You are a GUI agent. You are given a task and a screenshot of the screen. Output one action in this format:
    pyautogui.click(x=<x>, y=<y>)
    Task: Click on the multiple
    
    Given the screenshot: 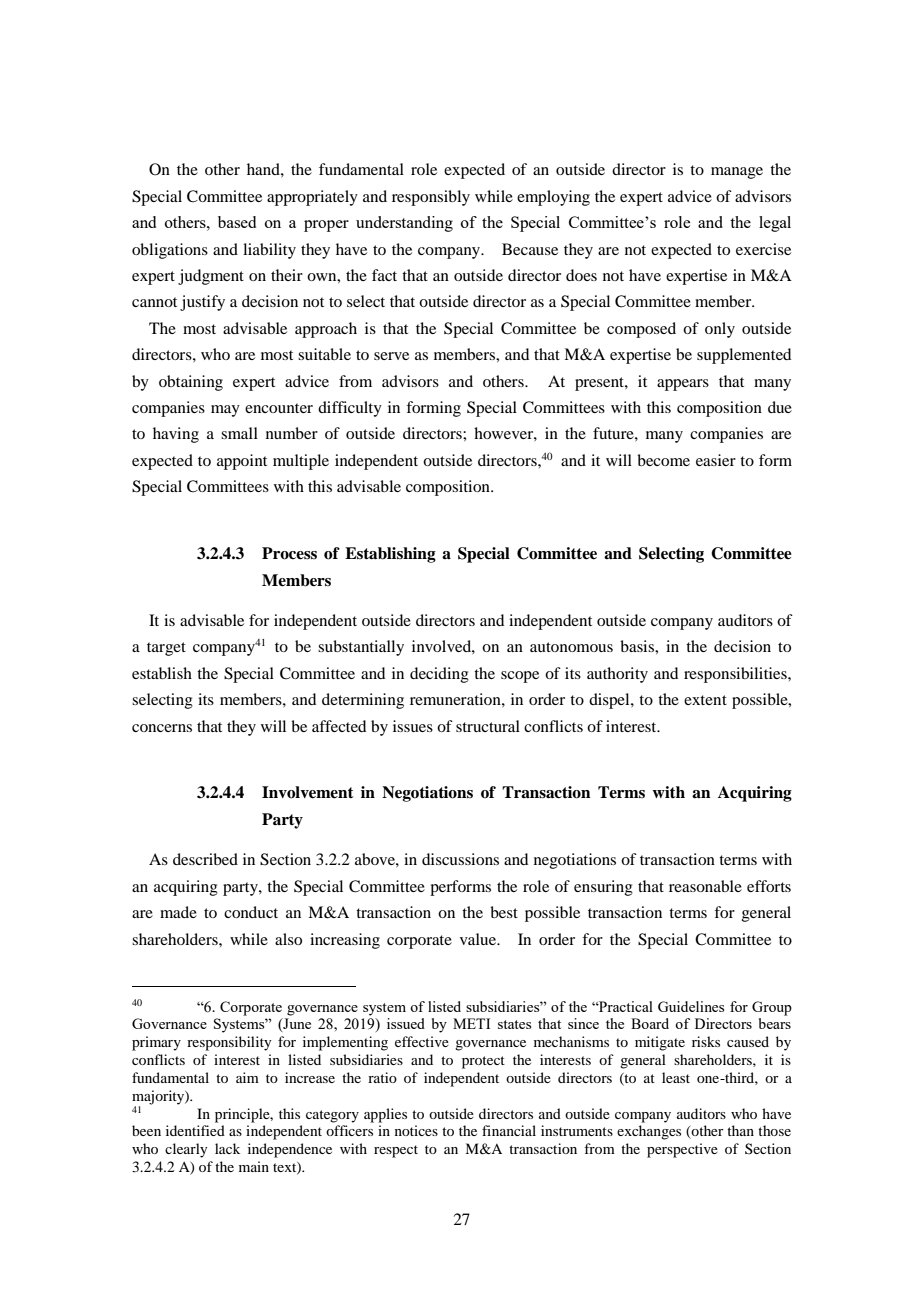 What is the action you would take?
    pyautogui.click(x=301, y=462)
